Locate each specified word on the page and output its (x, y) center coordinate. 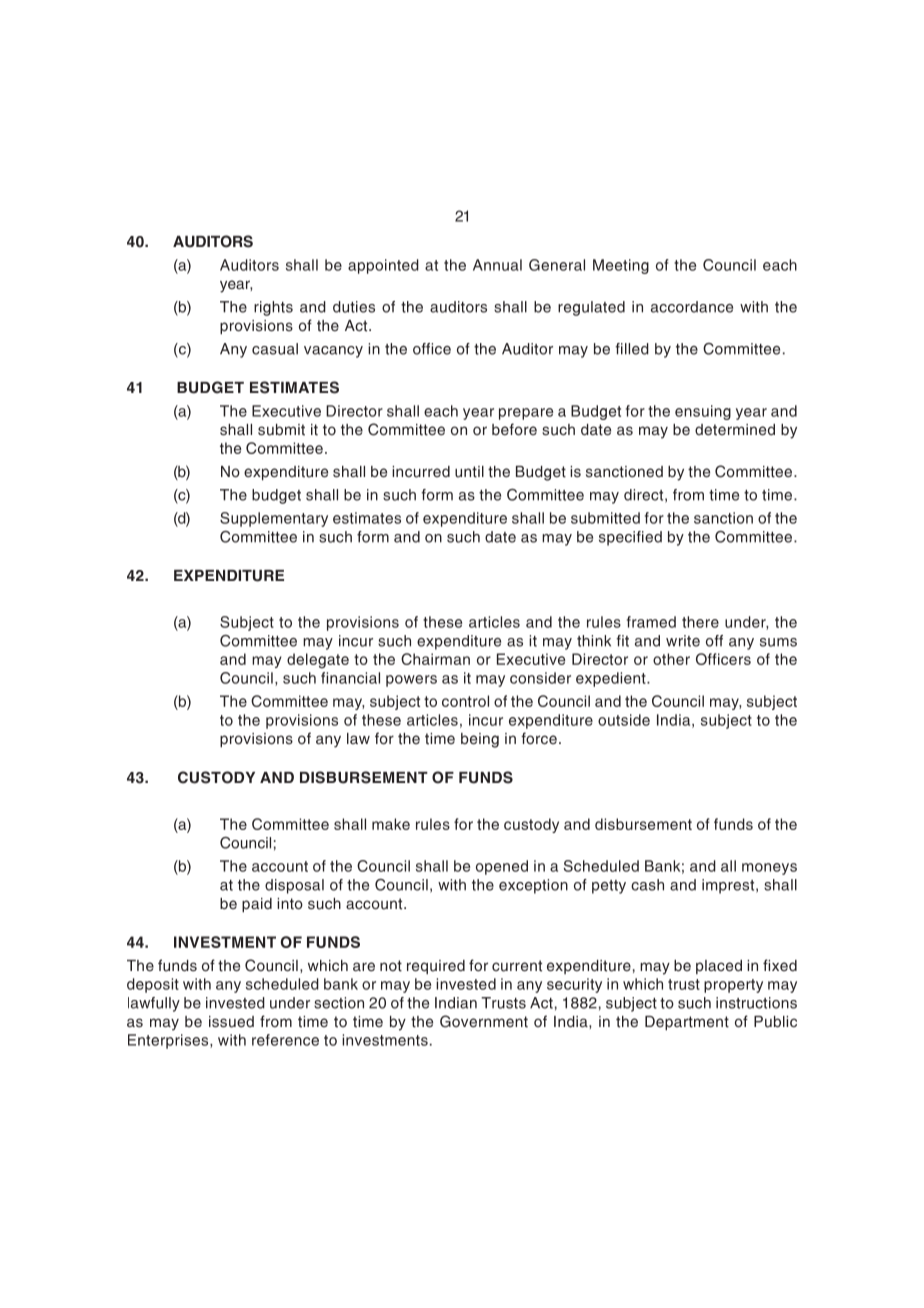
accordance (692, 307)
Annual (497, 265)
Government (484, 1021)
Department (687, 1023)
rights (273, 308)
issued (231, 1022)
